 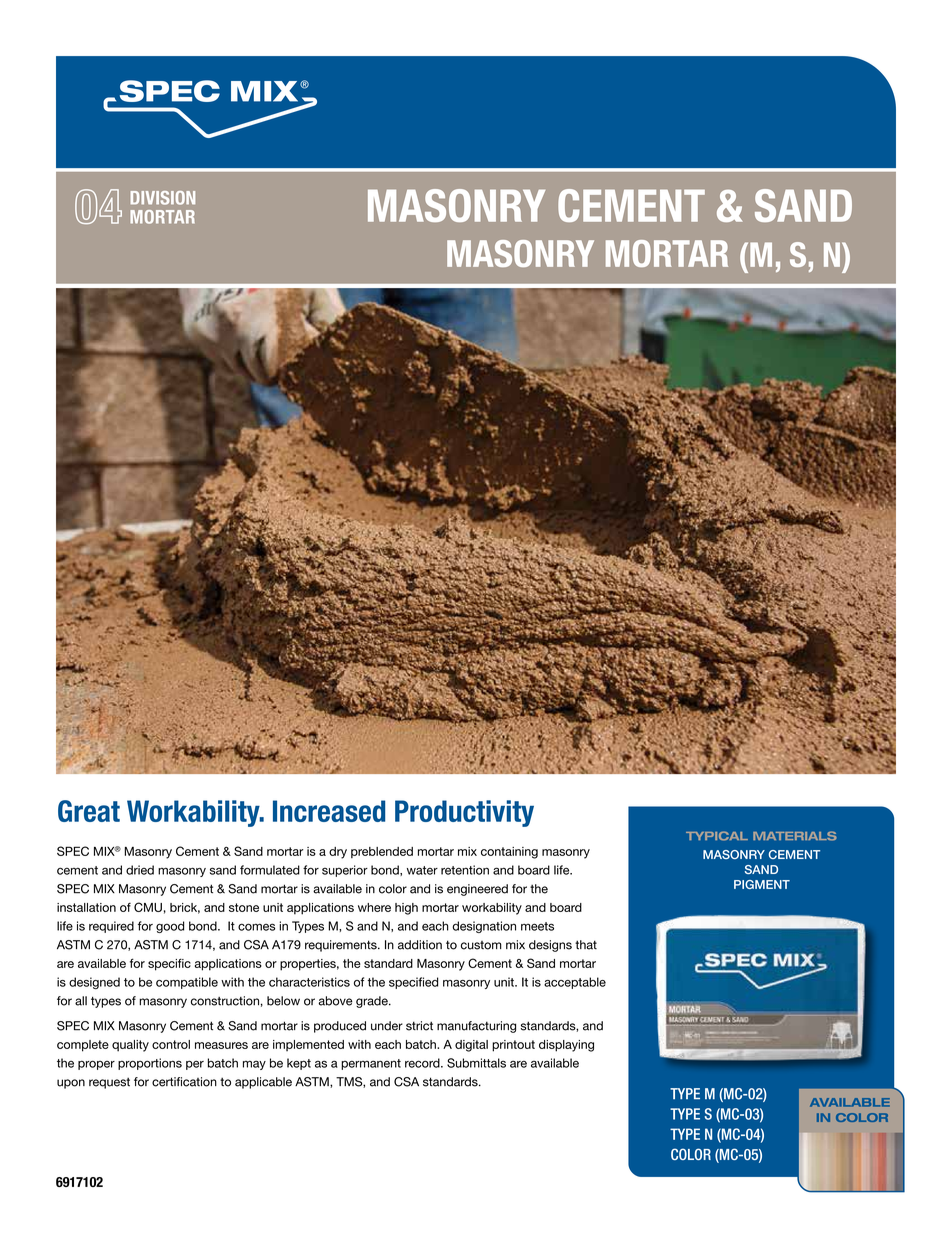 I want to click on PIGMENT, so click(x=762, y=884).
